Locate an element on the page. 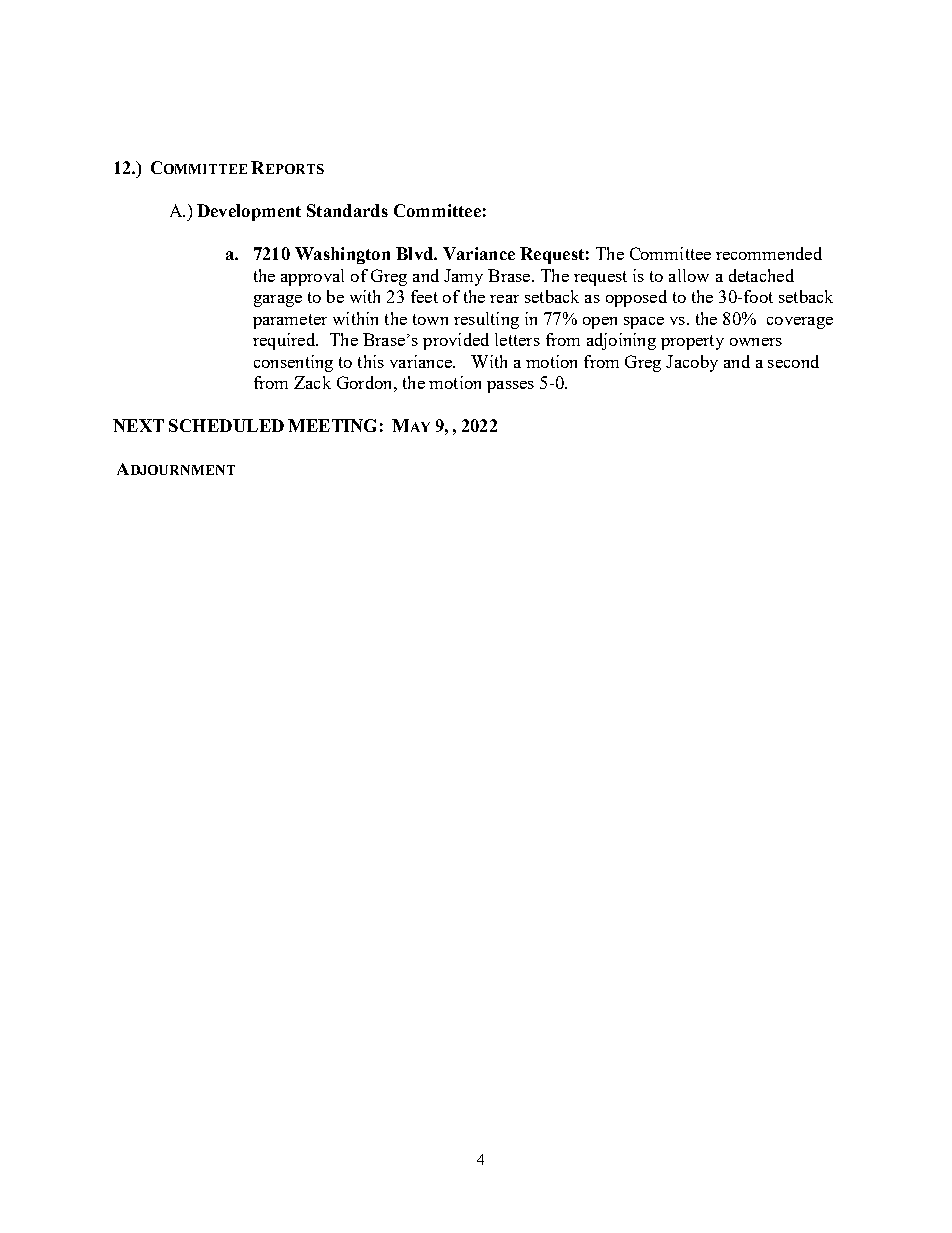 The height and width of the document is (1233, 952). Jacoby is located at coordinates (692, 363).
